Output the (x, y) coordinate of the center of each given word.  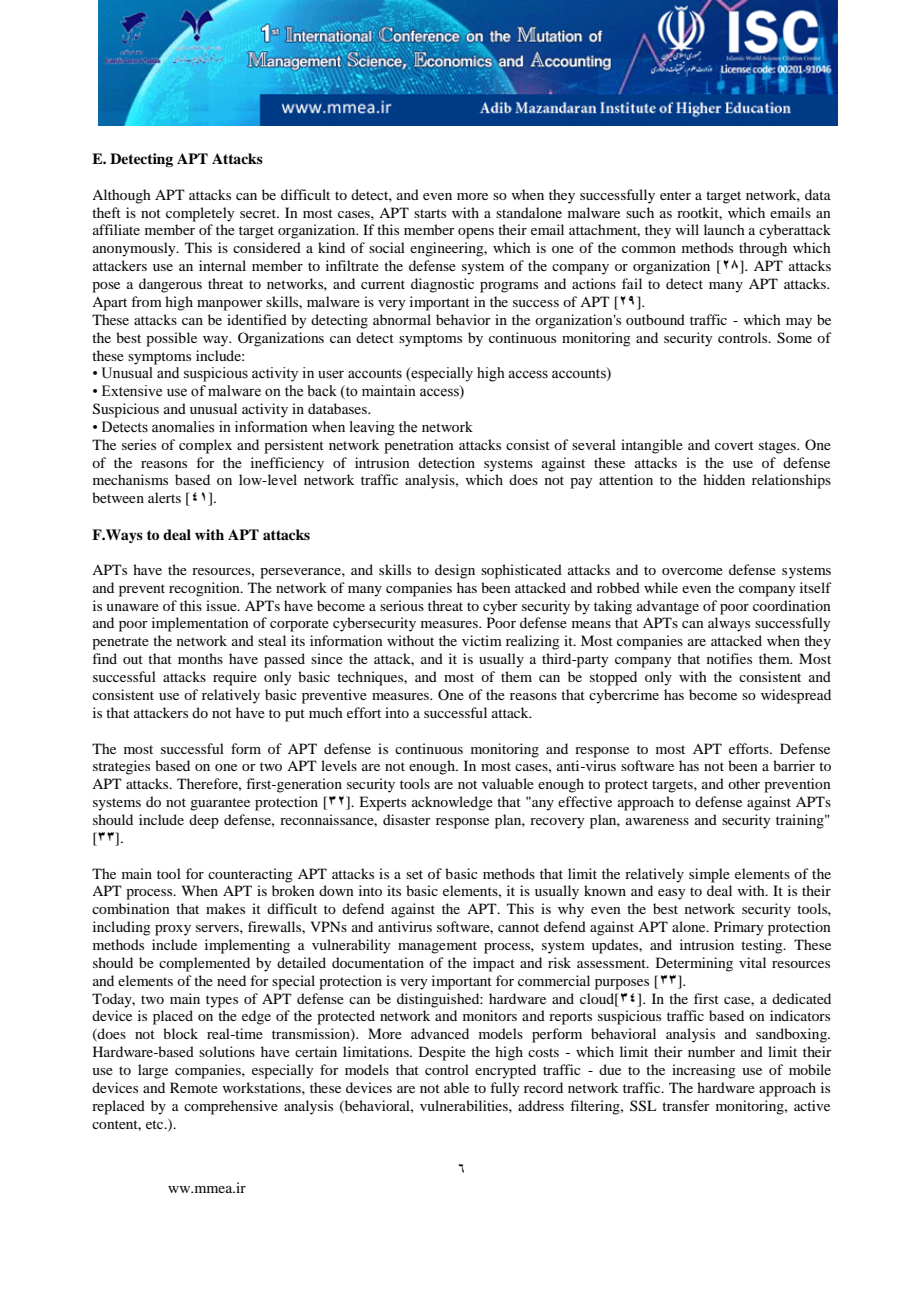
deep (204, 821)
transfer (686, 1105)
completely (200, 214)
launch (724, 229)
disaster (407, 819)
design (455, 571)
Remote (194, 1087)
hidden (724, 479)
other (744, 783)
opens (476, 233)
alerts (164, 497)
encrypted (505, 1071)
